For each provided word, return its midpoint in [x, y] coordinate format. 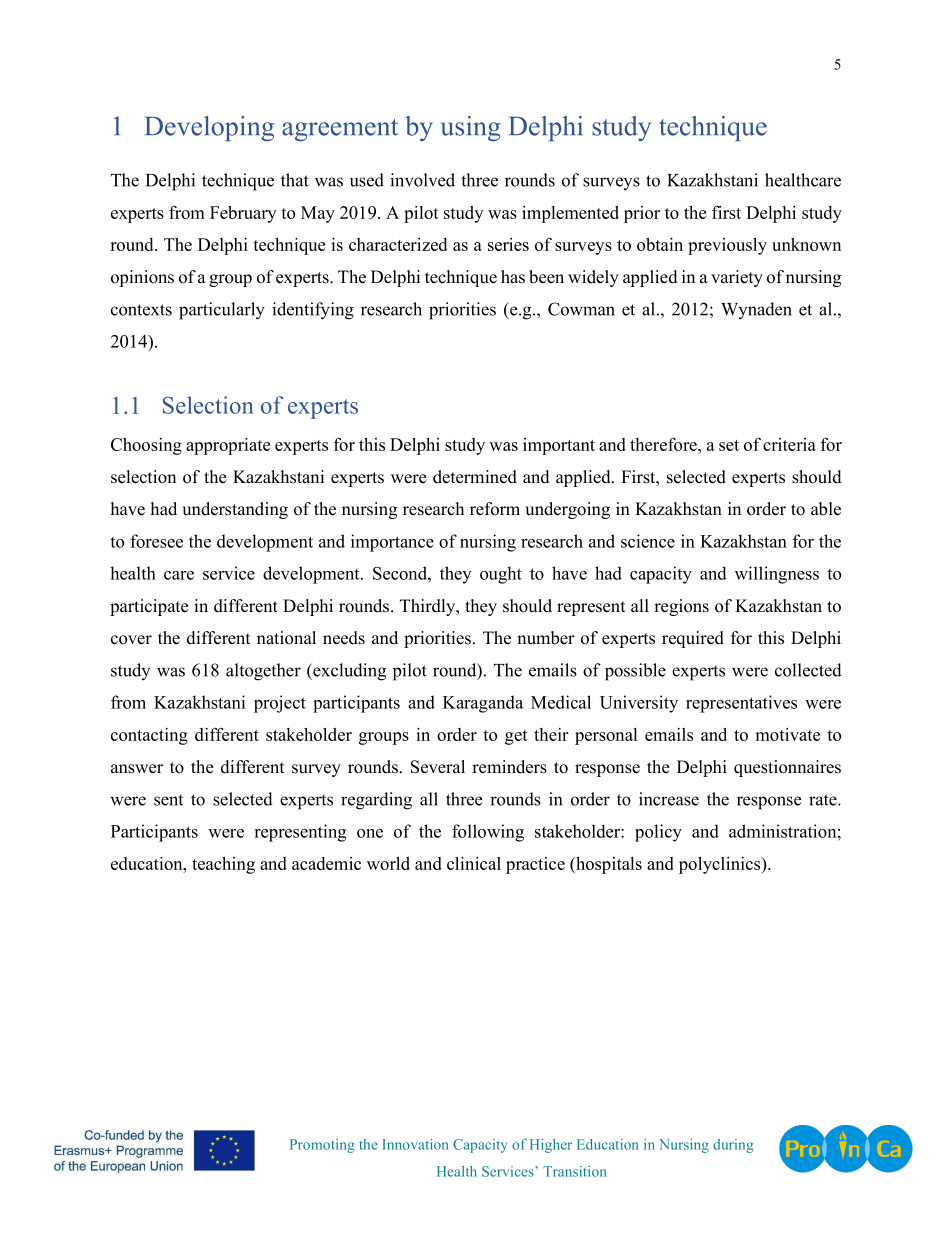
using [471, 128]
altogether [263, 672]
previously [727, 246]
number [546, 638]
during [733, 1146]
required [693, 639]
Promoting [322, 1146]
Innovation [415, 1144]
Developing [209, 128]
